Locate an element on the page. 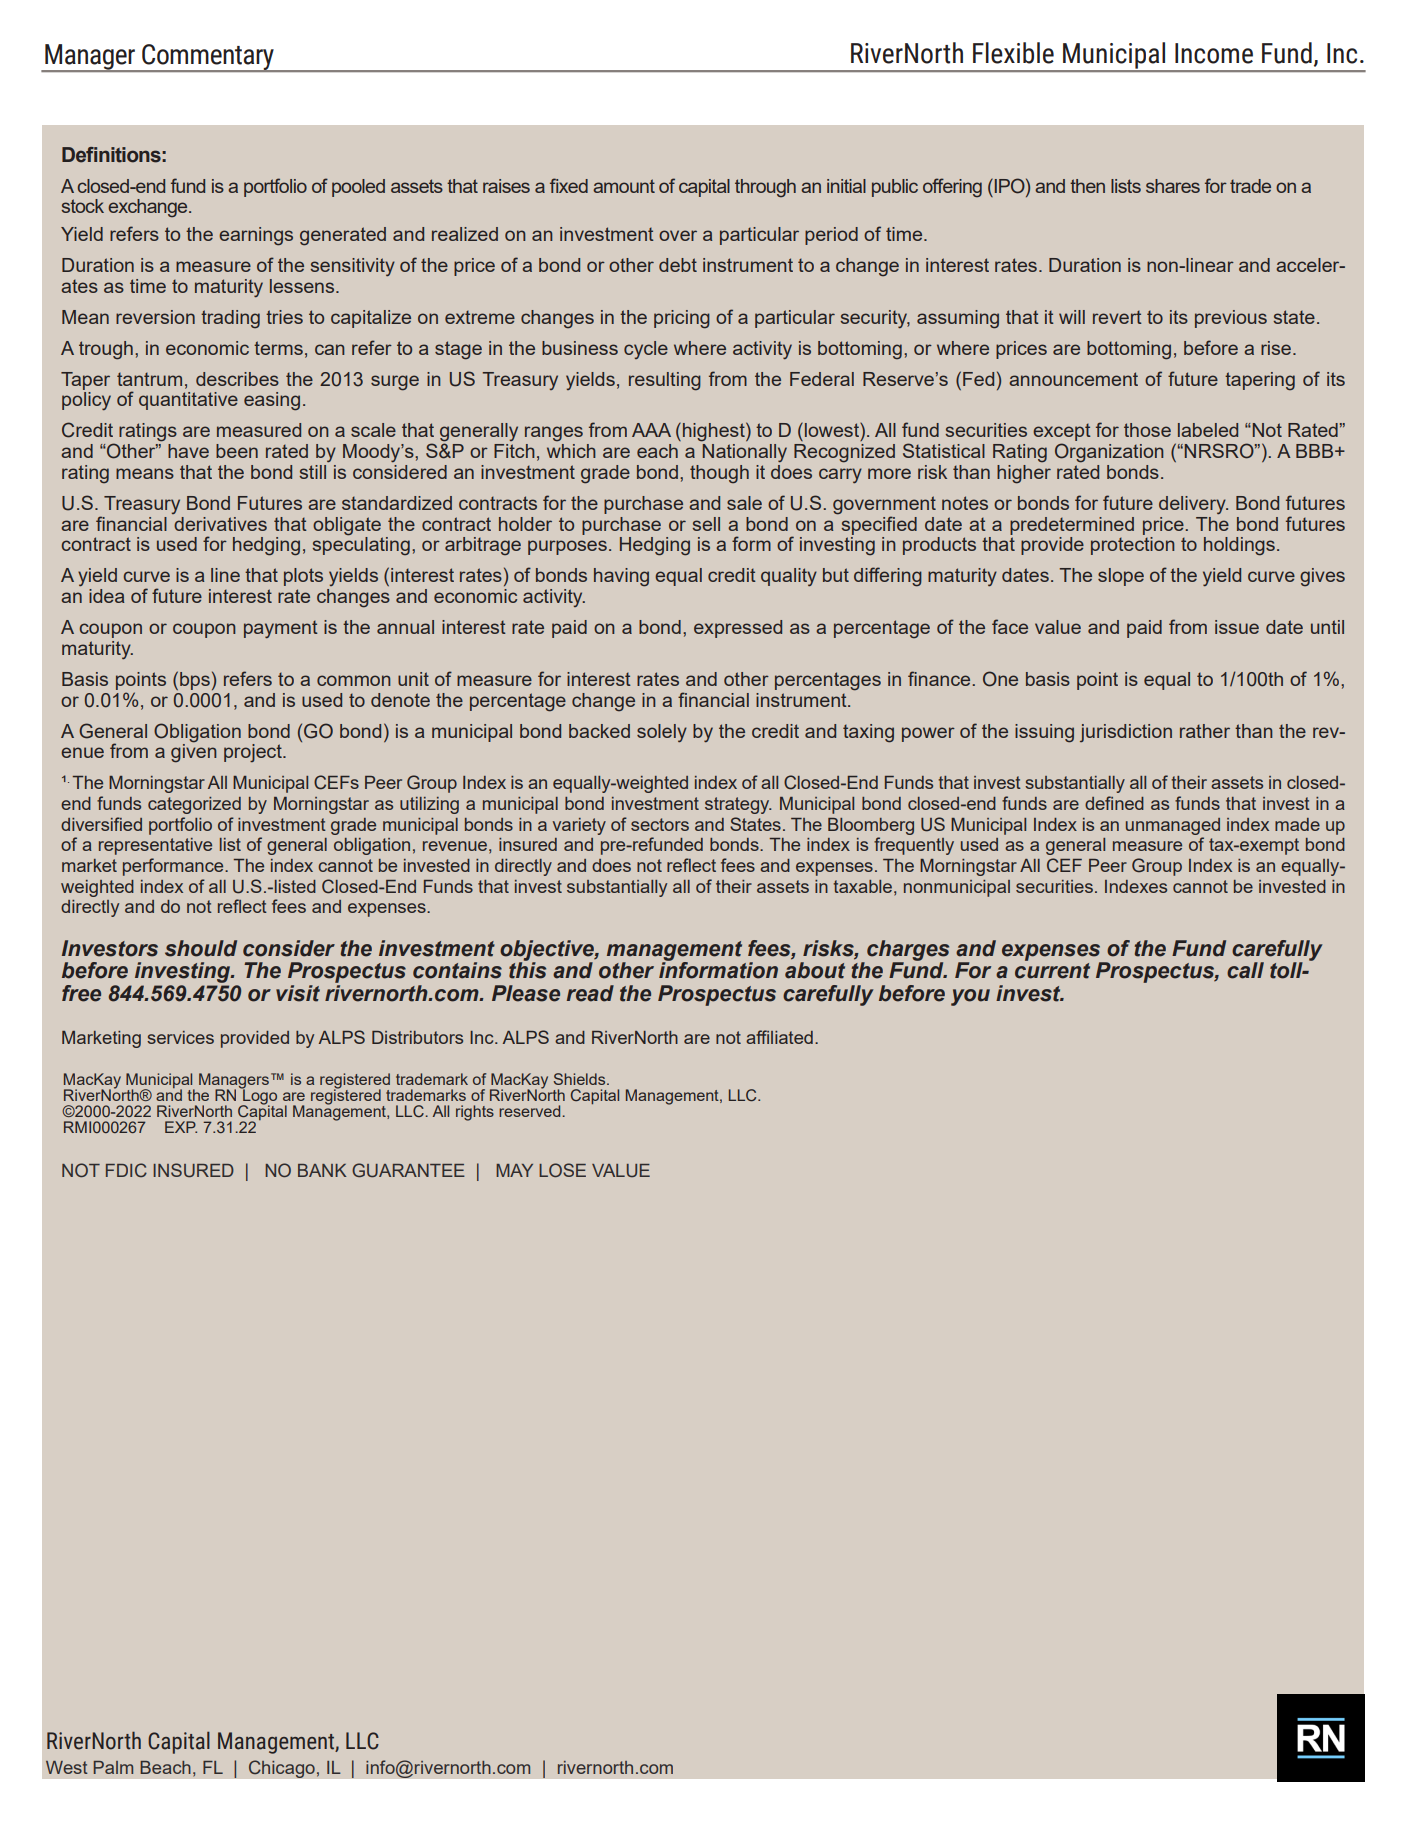 This image has width=1407, height=1821. call is located at coordinates (1245, 970).
